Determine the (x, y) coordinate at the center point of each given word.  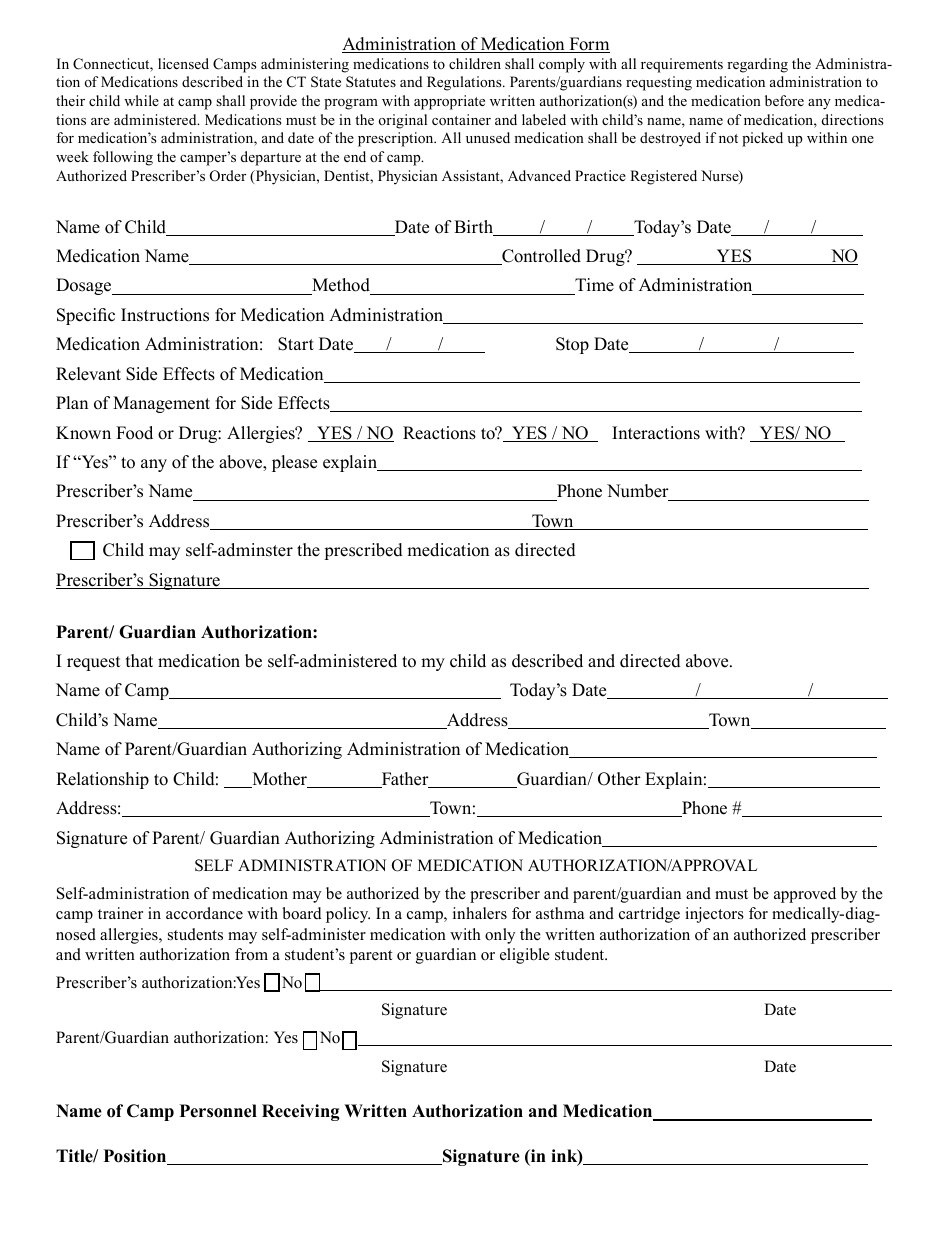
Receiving (301, 1112)
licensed (183, 63)
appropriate (449, 102)
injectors (714, 915)
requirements (682, 65)
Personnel (218, 1111)
